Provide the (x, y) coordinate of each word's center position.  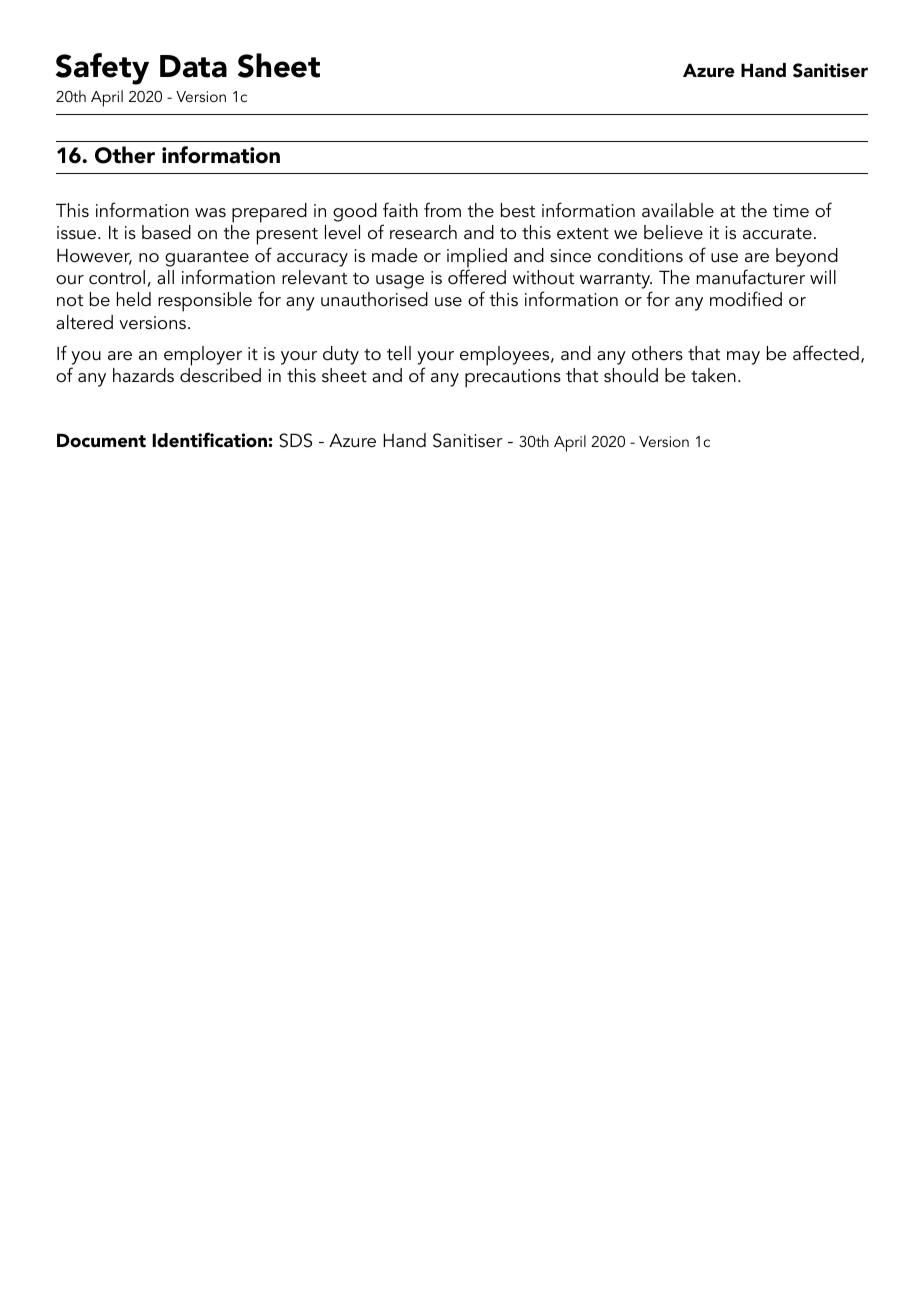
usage (400, 282)
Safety (102, 69)
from (442, 210)
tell (399, 353)
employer (203, 356)
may (743, 358)
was (210, 213)
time (791, 211)
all (165, 277)
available (678, 210)
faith (400, 210)
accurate (777, 234)
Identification (209, 440)
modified (746, 299)
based (166, 232)
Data (193, 66)
